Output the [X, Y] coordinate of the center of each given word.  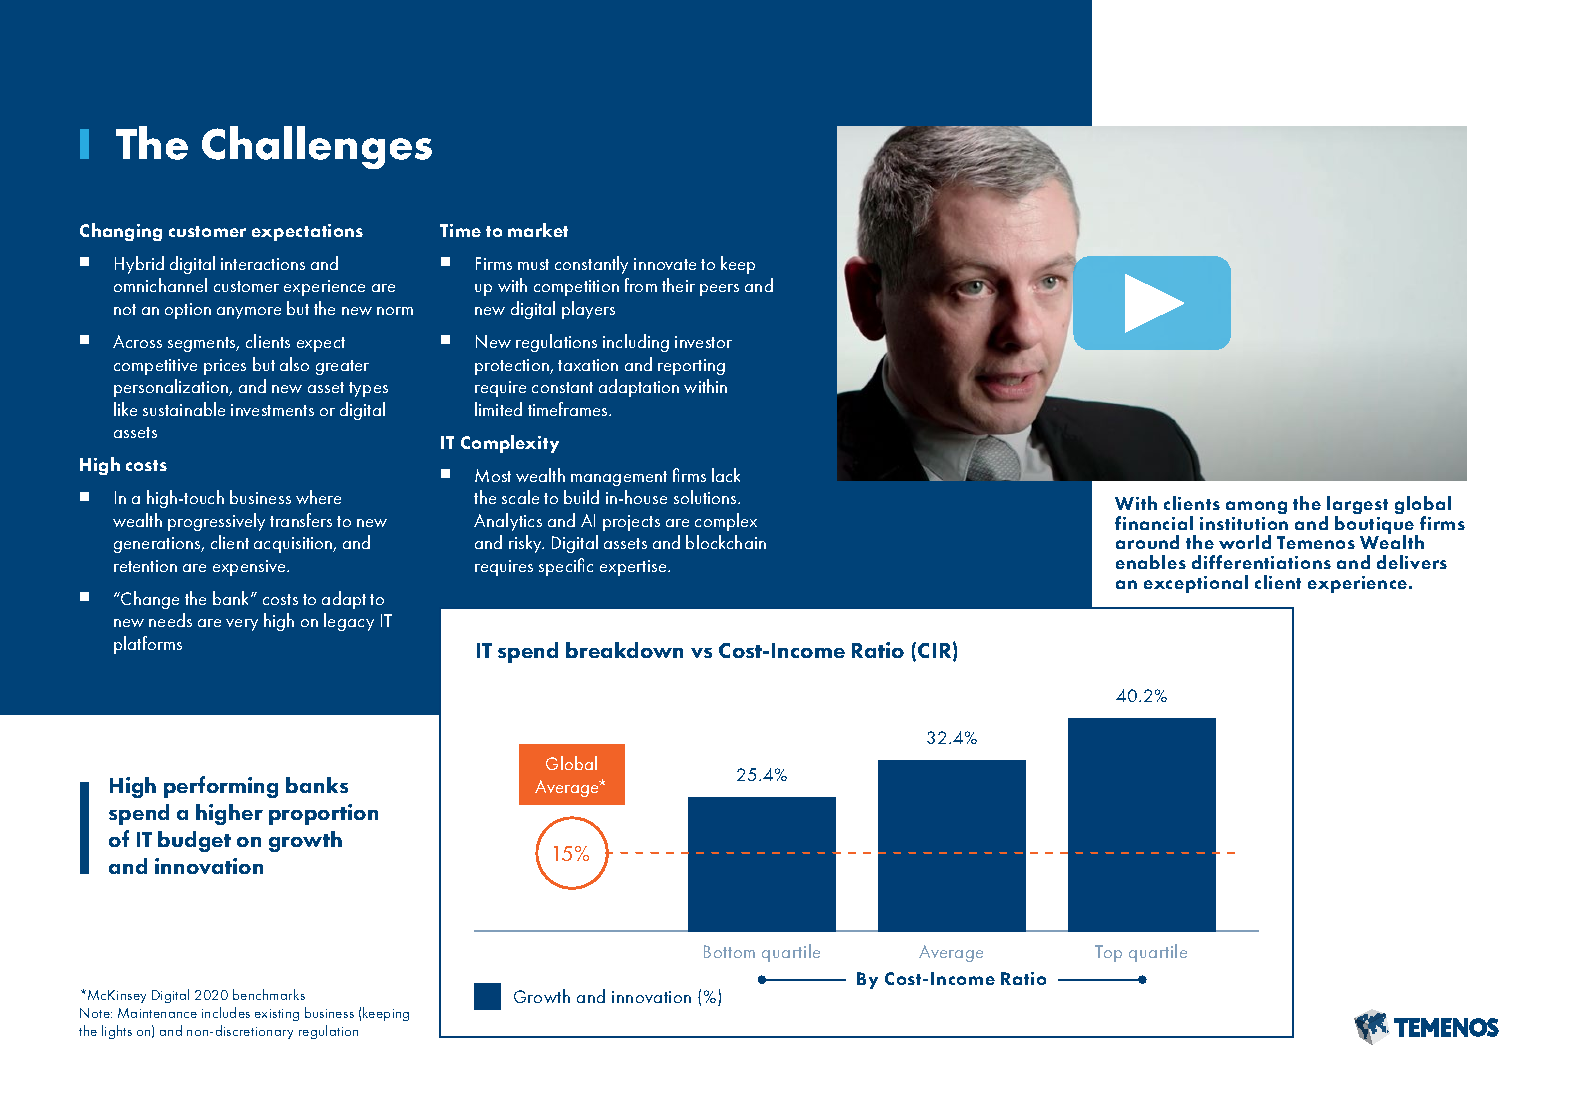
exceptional [1196, 584]
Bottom [729, 951]
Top [1108, 953]
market [538, 230]
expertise [634, 568]
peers [719, 290]
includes [226, 1012]
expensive [250, 568]
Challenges [317, 147]
